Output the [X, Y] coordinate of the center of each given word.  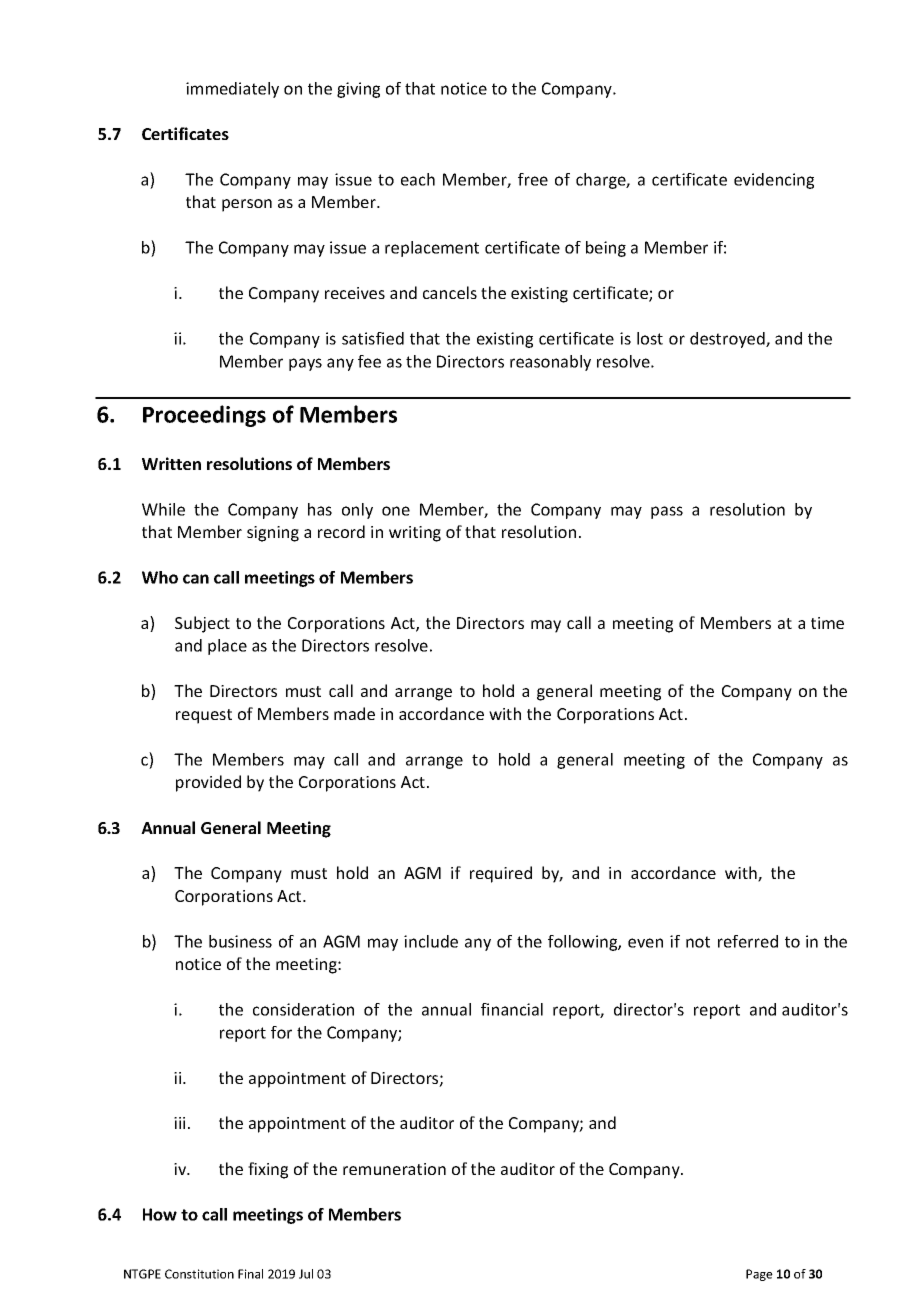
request [204, 716]
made [354, 713]
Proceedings [204, 416]
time [827, 623]
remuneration [394, 1169]
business [240, 941]
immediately [232, 90]
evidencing [774, 181]
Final [250, 1274]
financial [512, 1009]
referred [748, 941]
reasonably [550, 363]
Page [759, 1275]
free [533, 179]
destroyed [728, 340]
